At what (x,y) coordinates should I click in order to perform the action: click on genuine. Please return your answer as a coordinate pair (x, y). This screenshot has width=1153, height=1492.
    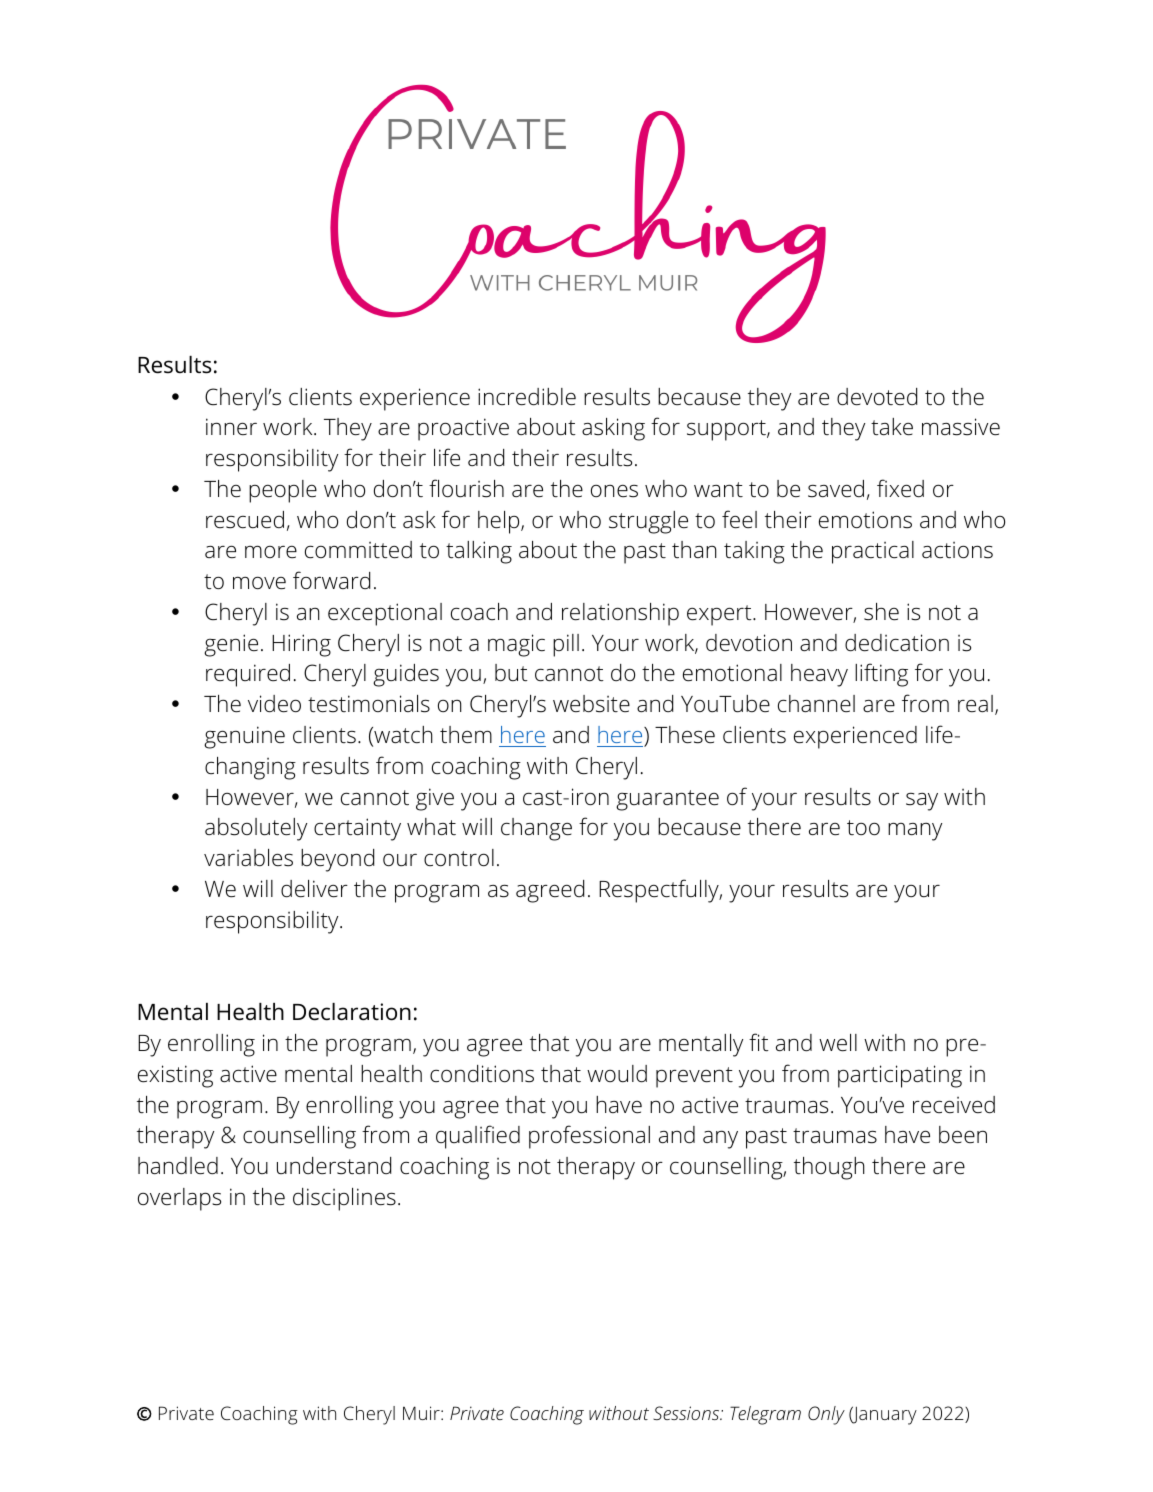
    Looking at the image, I should click on (244, 737).
